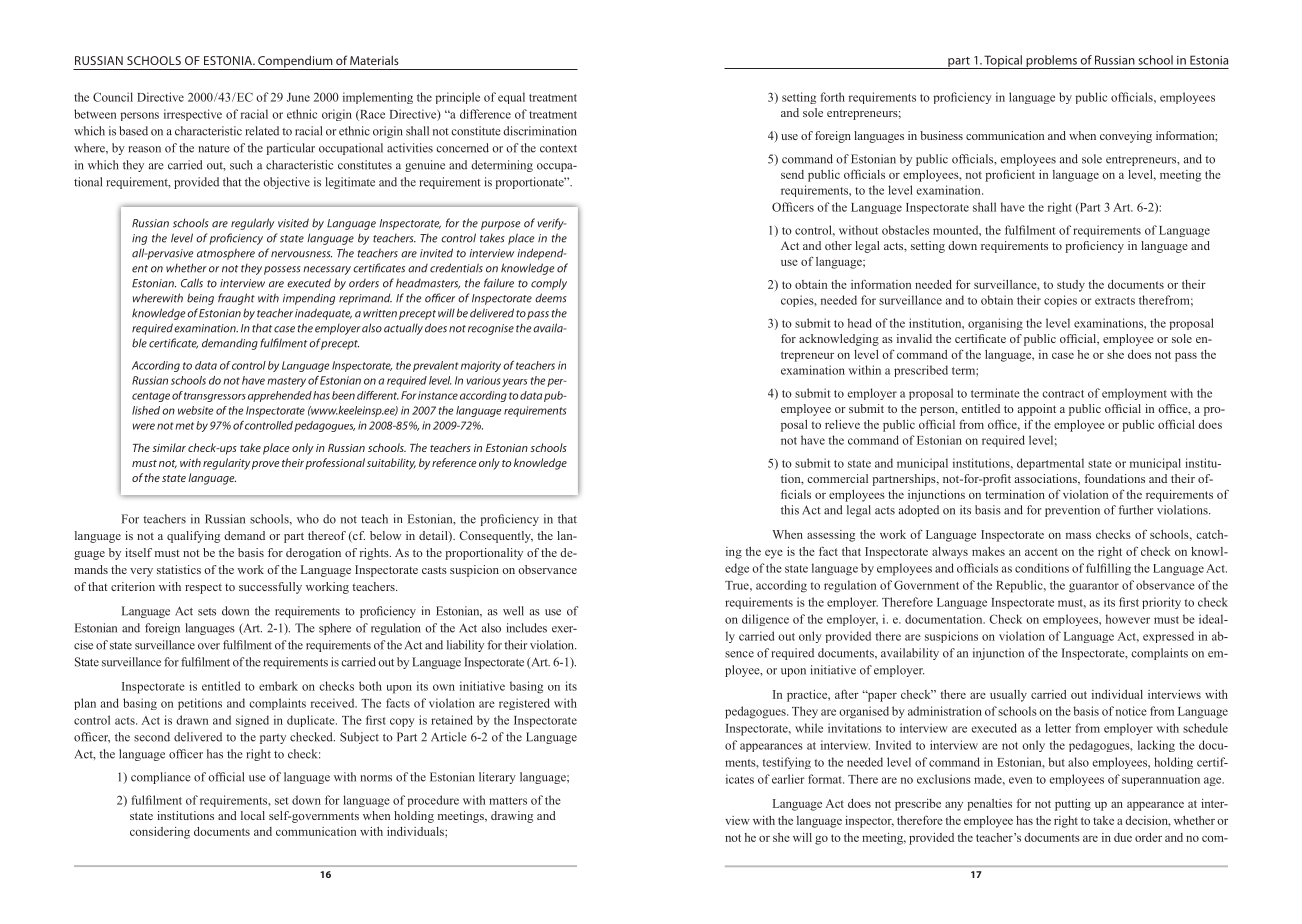  I want to click on drawing, so click(512, 817).
